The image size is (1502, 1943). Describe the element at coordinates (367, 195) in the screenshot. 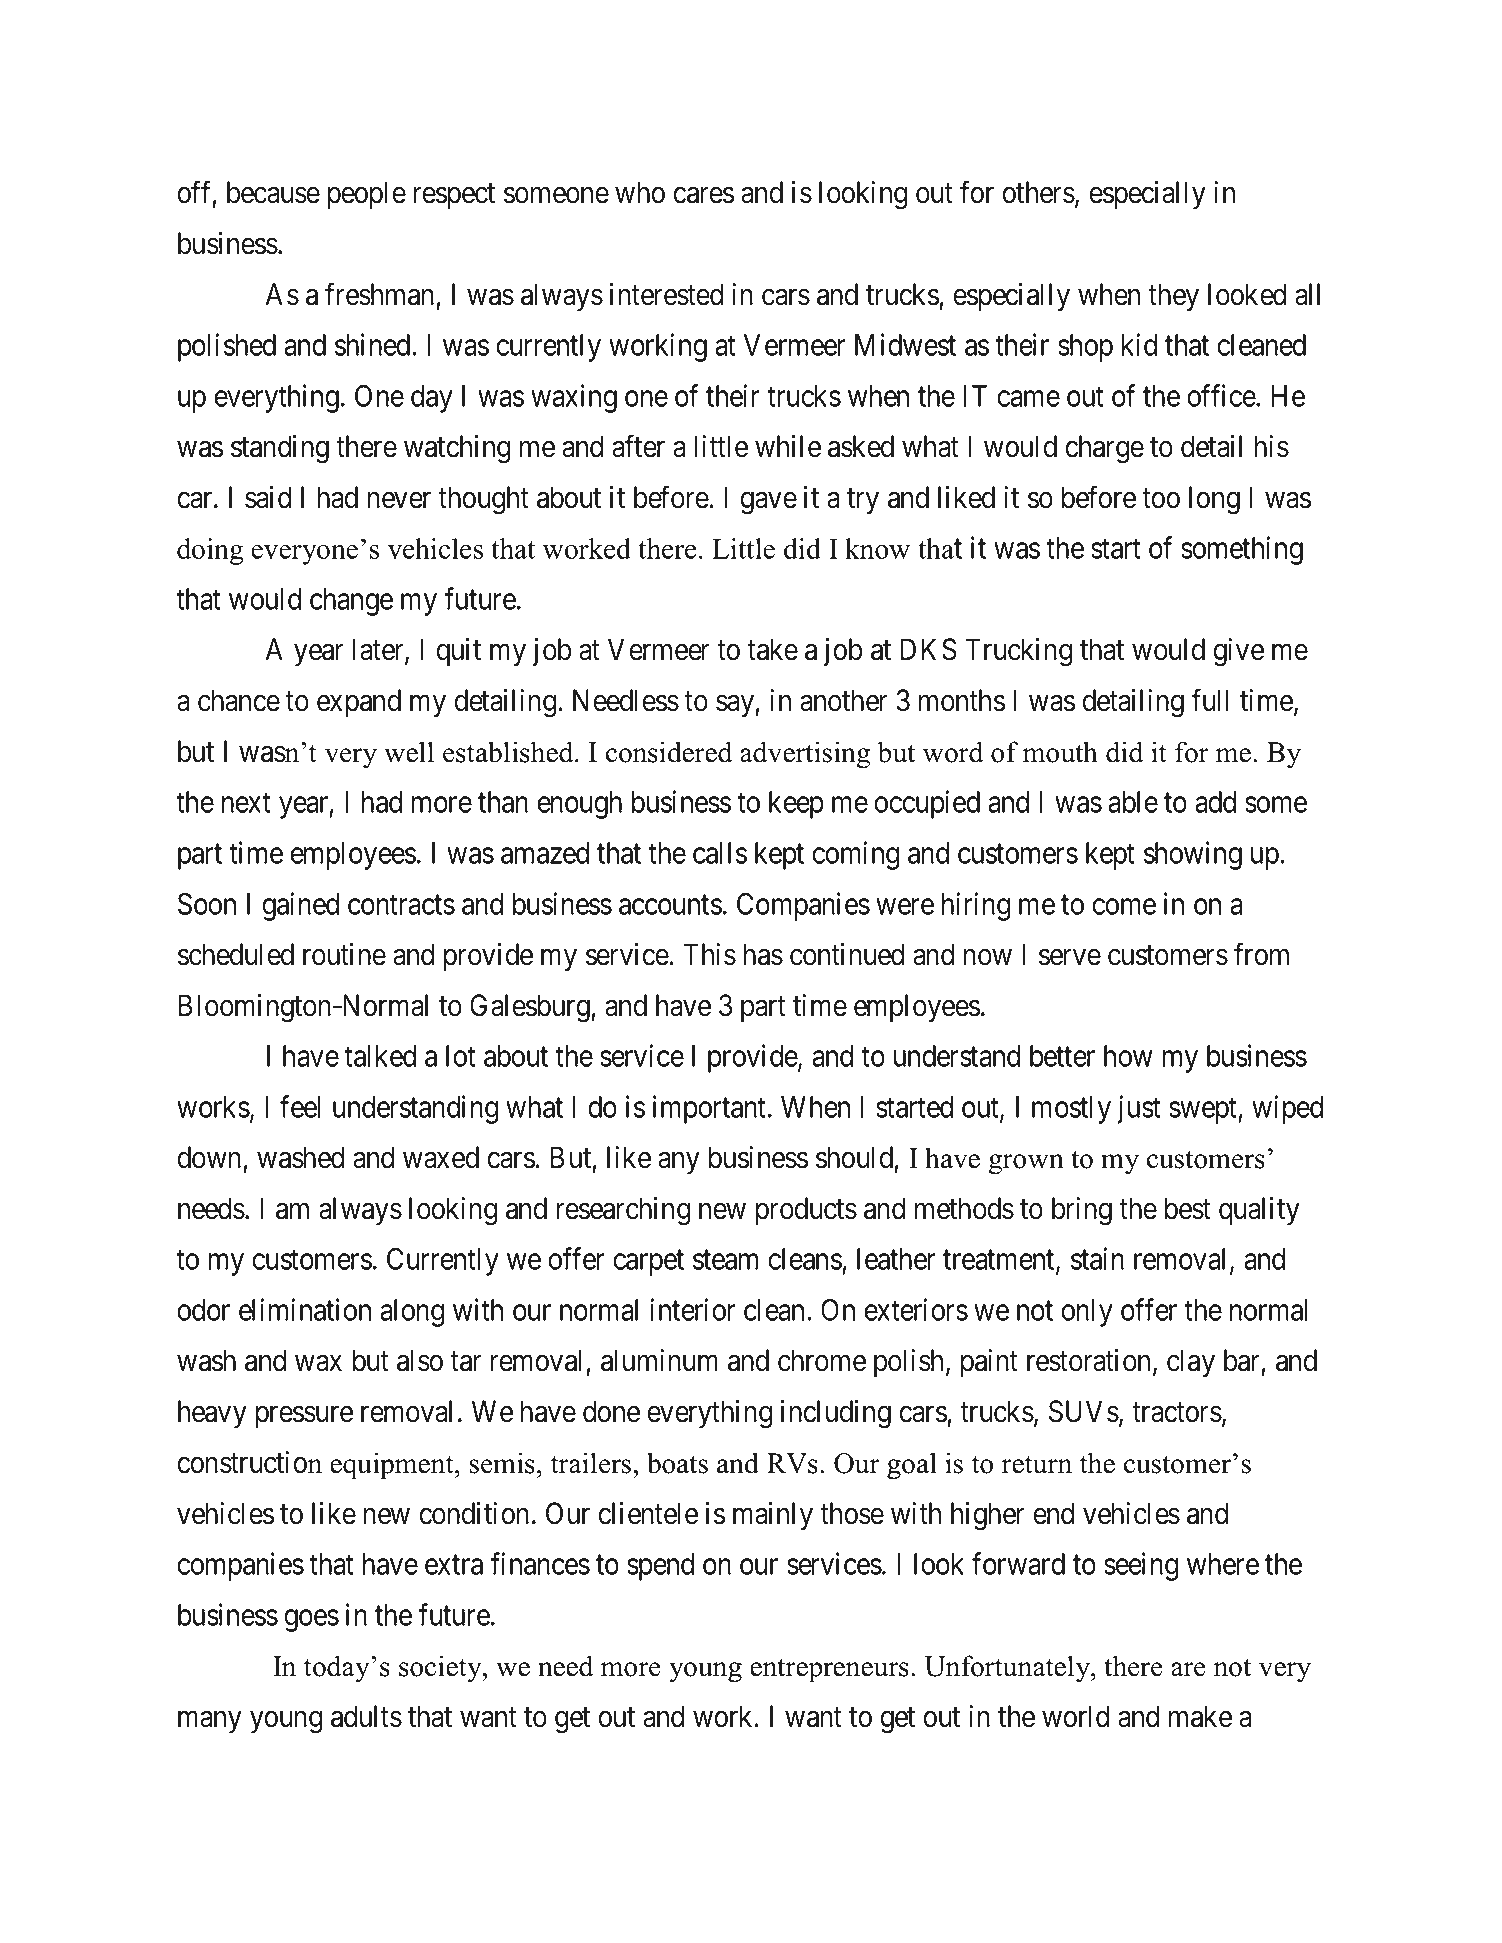

I see `people` at that location.
